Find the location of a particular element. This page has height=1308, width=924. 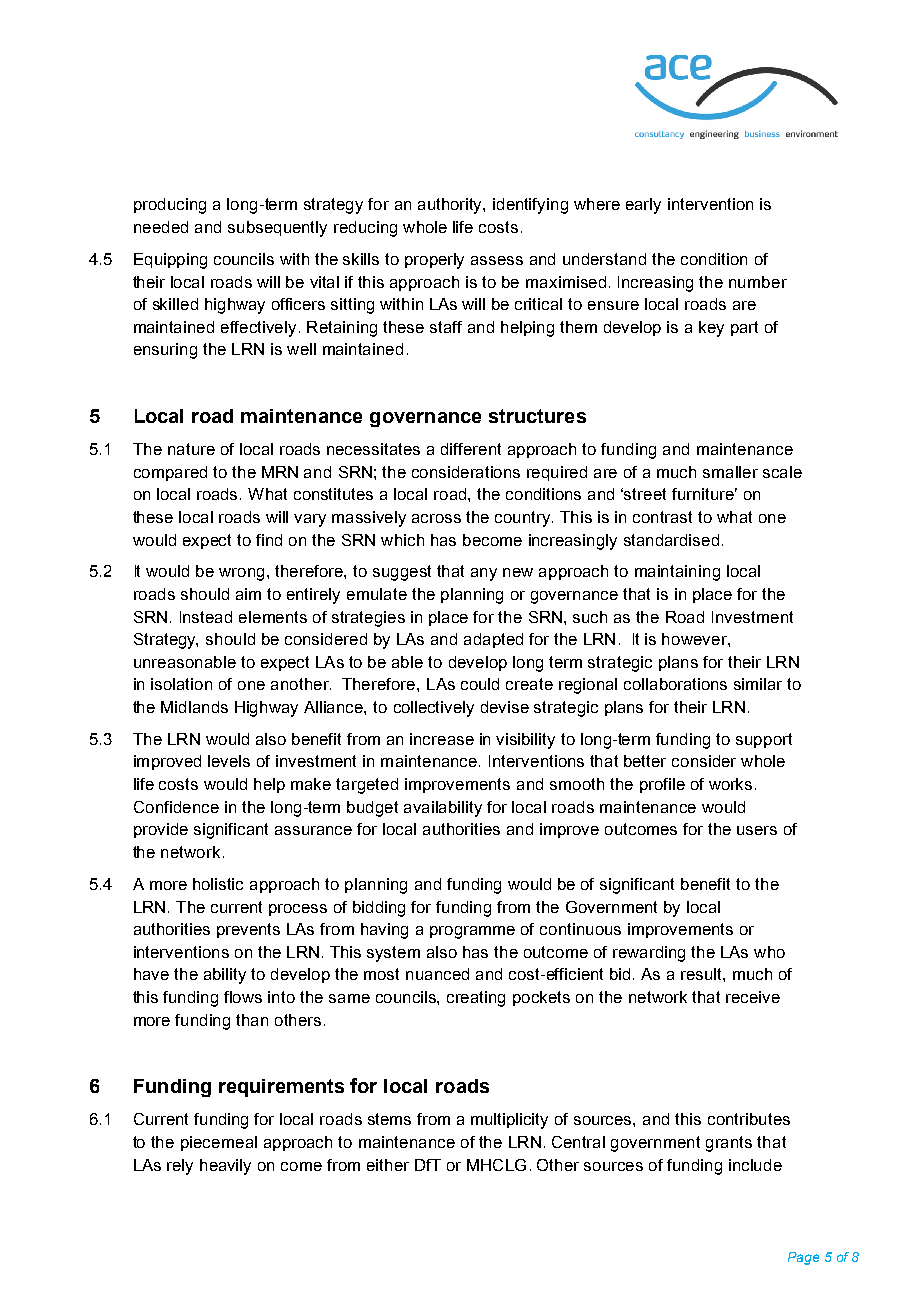

Confidence is located at coordinates (176, 807).
